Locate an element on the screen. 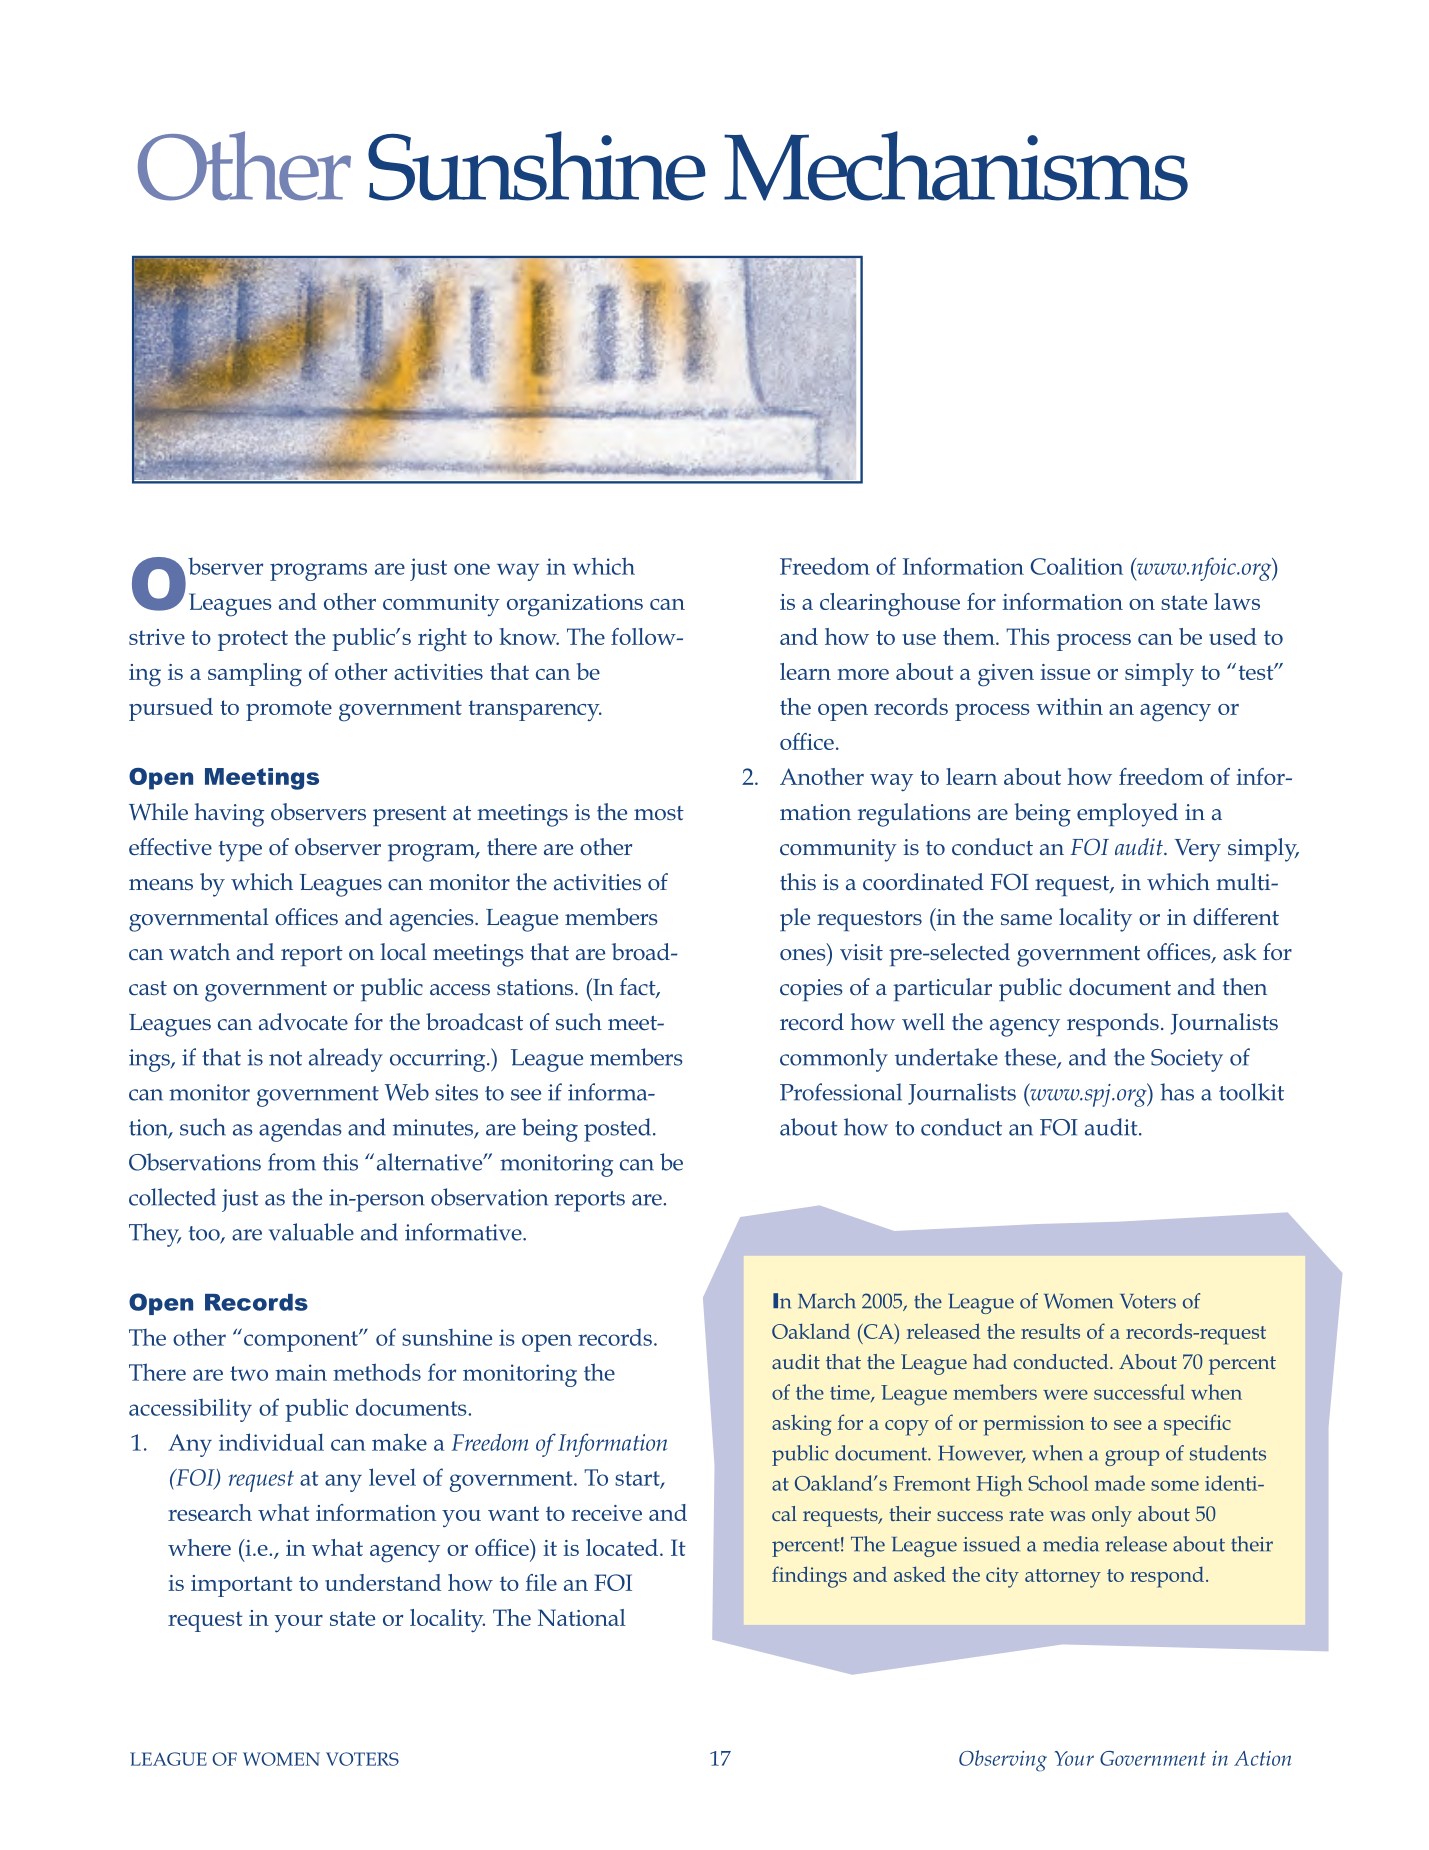 This screenshot has width=1429, height=1850. know is located at coordinates (529, 636).
